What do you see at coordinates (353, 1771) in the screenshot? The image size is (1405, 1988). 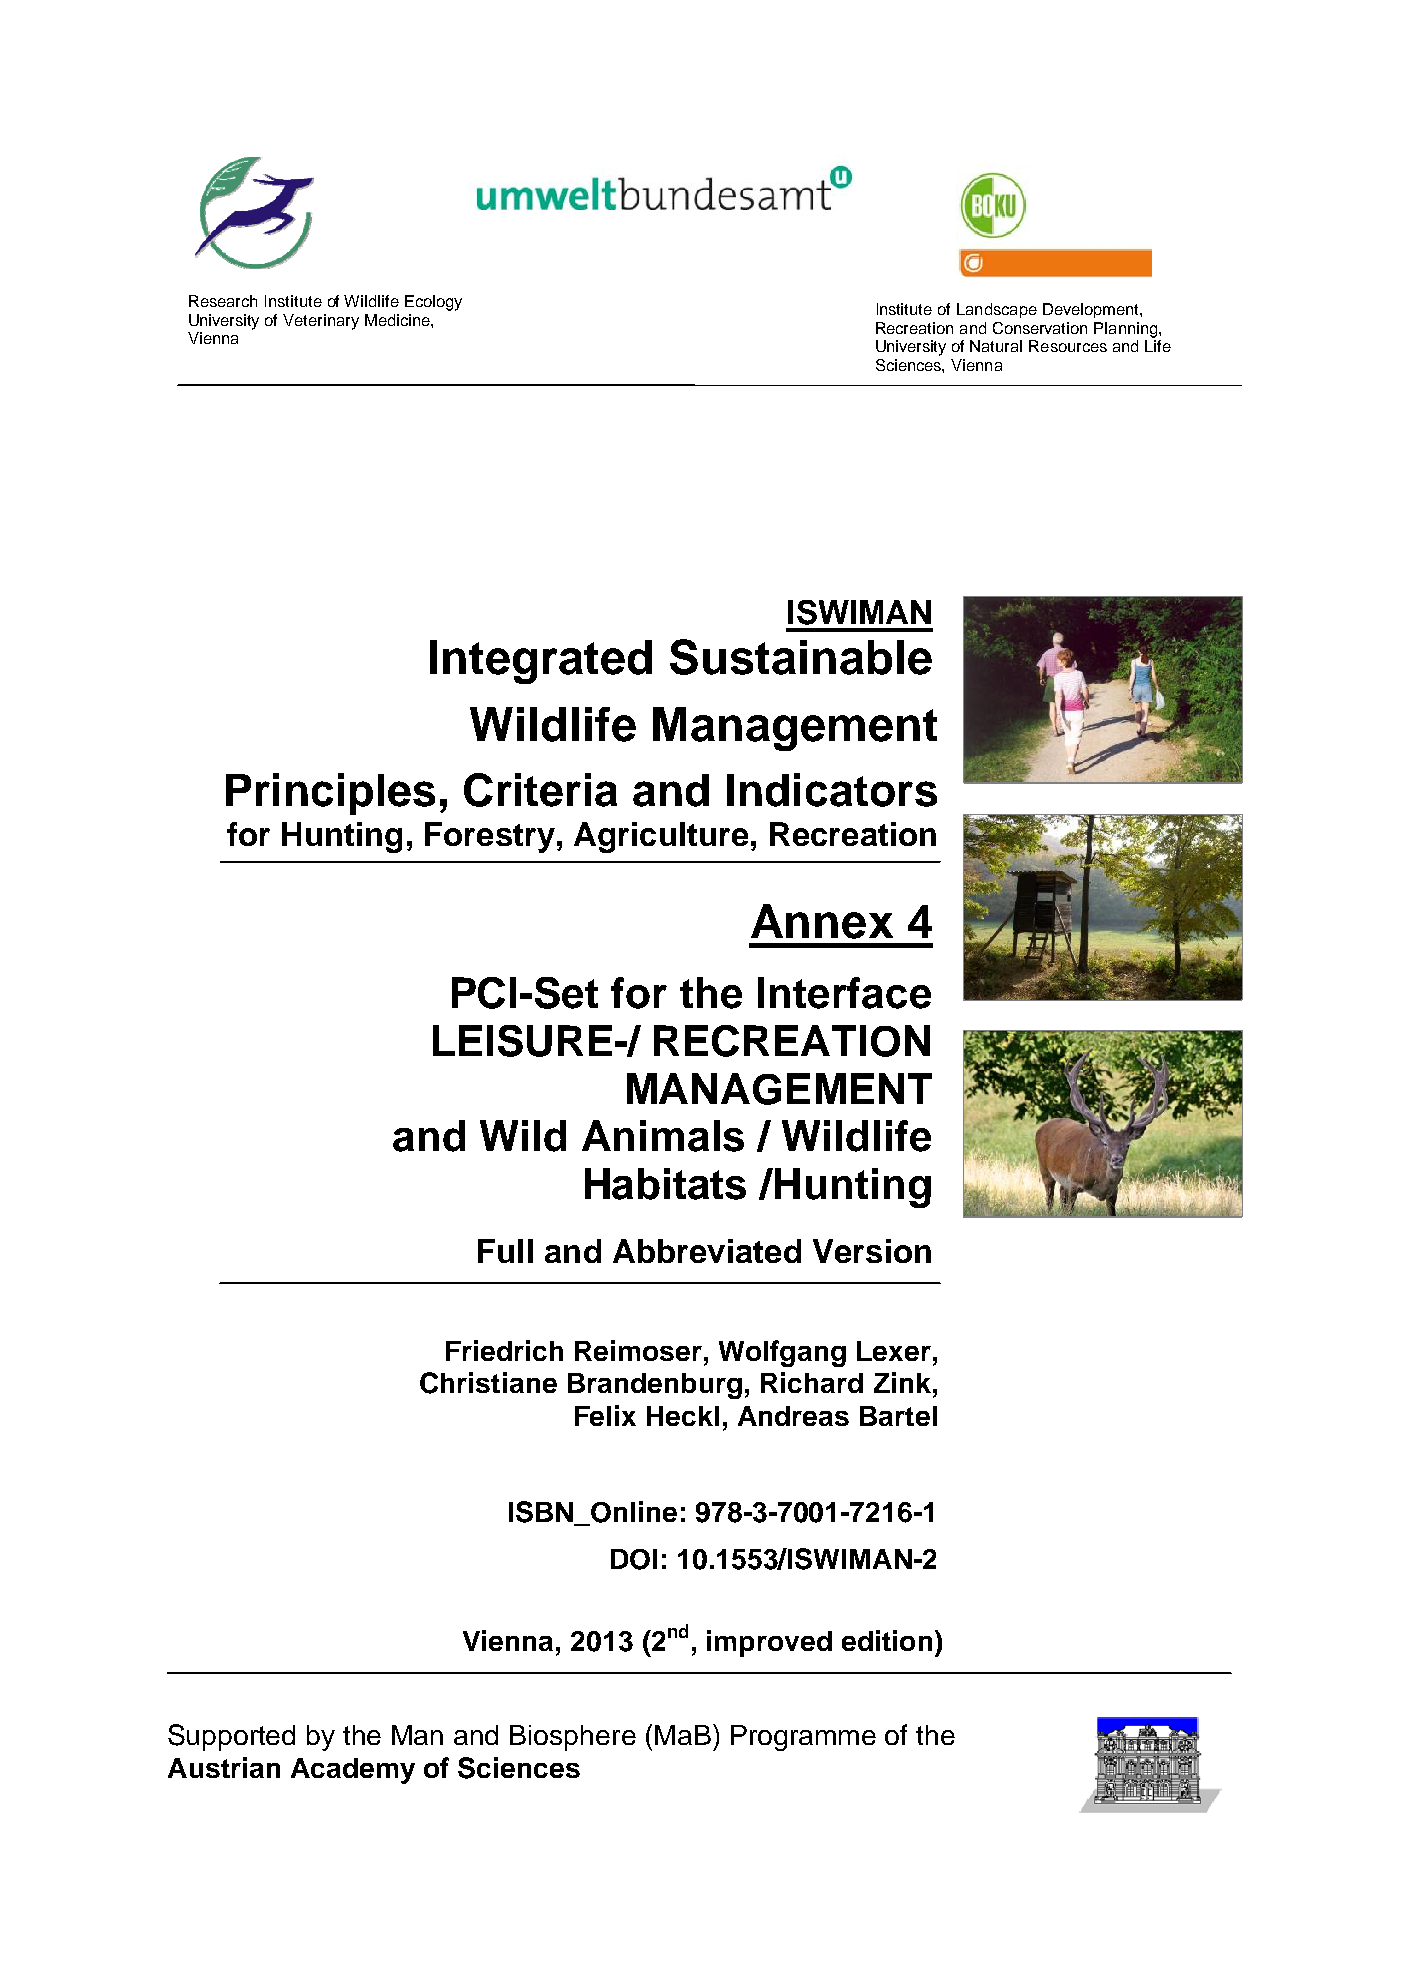 I see `Academy` at bounding box center [353, 1771].
